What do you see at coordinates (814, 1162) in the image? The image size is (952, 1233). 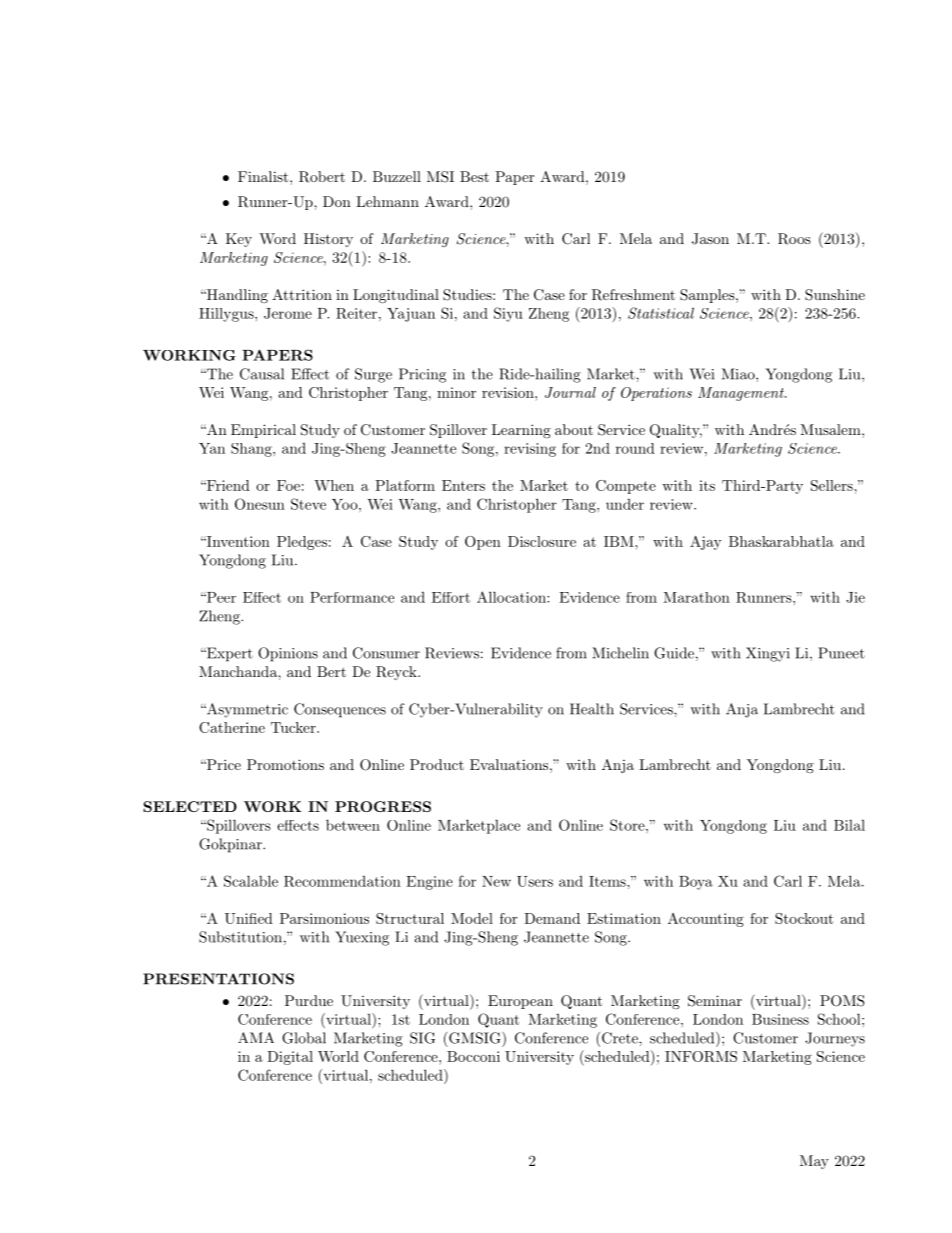 I see `May` at bounding box center [814, 1162].
